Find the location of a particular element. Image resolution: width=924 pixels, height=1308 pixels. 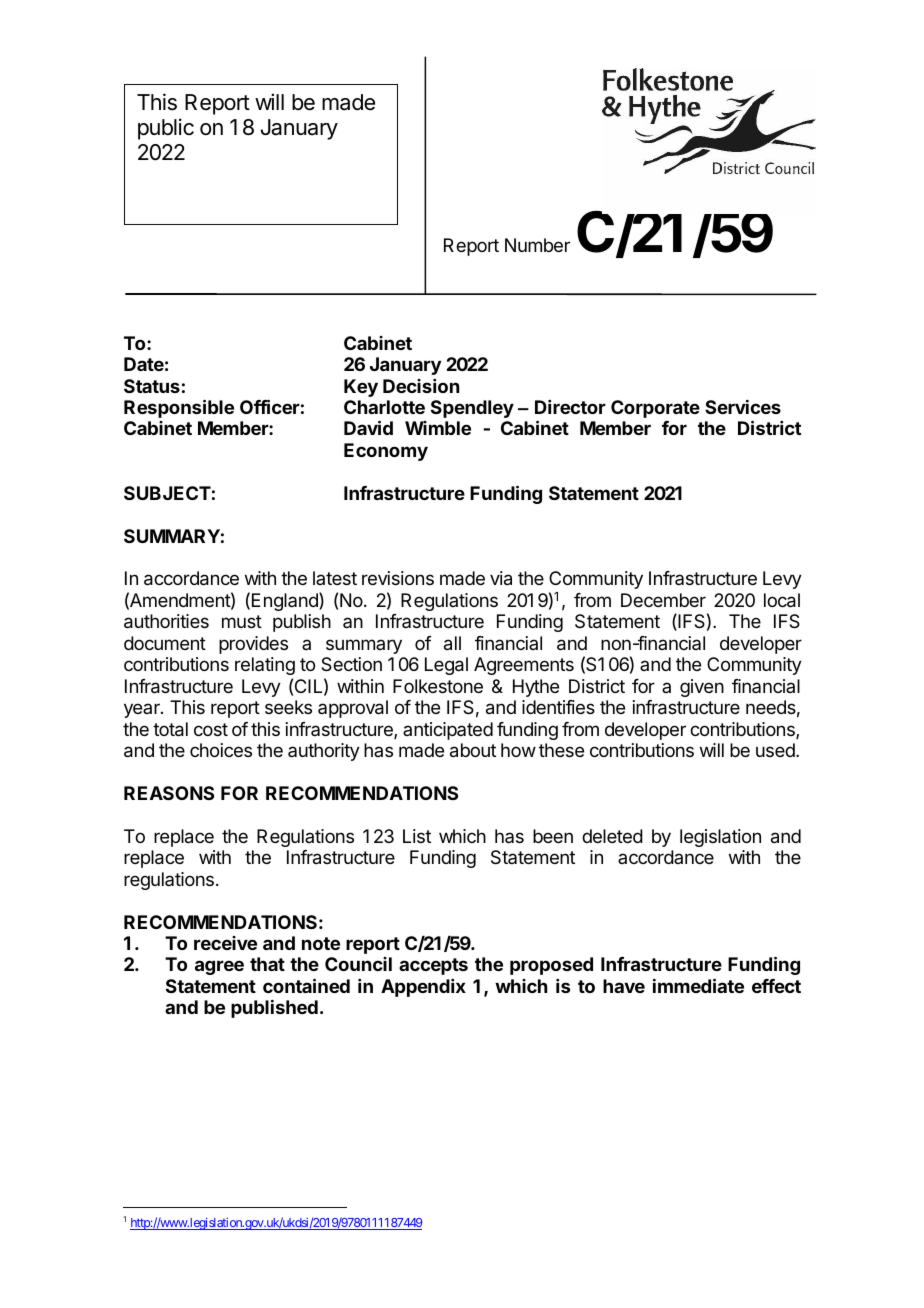

Responsible is located at coordinates (179, 408).
